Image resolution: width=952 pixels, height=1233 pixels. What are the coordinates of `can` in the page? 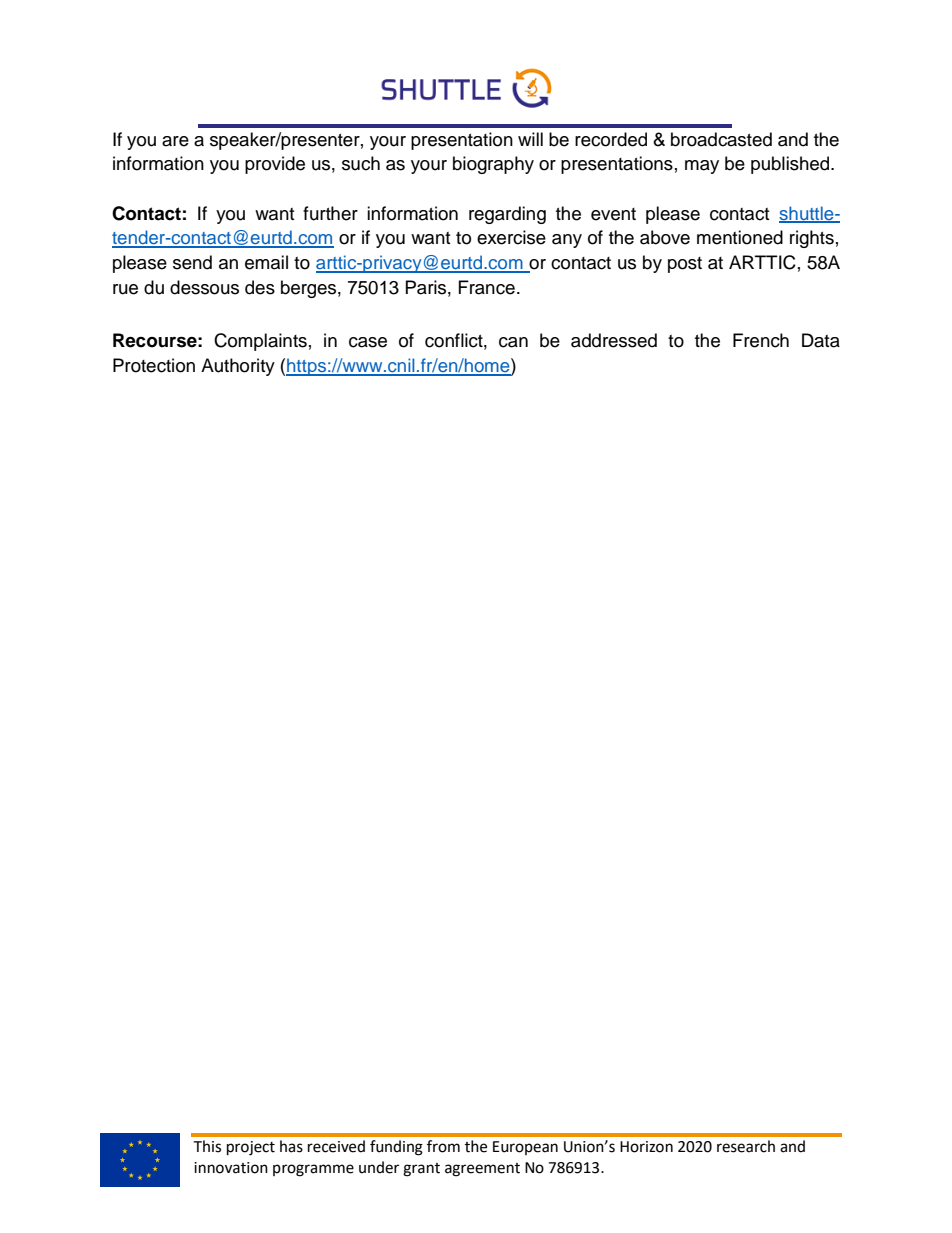 It's located at (513, 342).
